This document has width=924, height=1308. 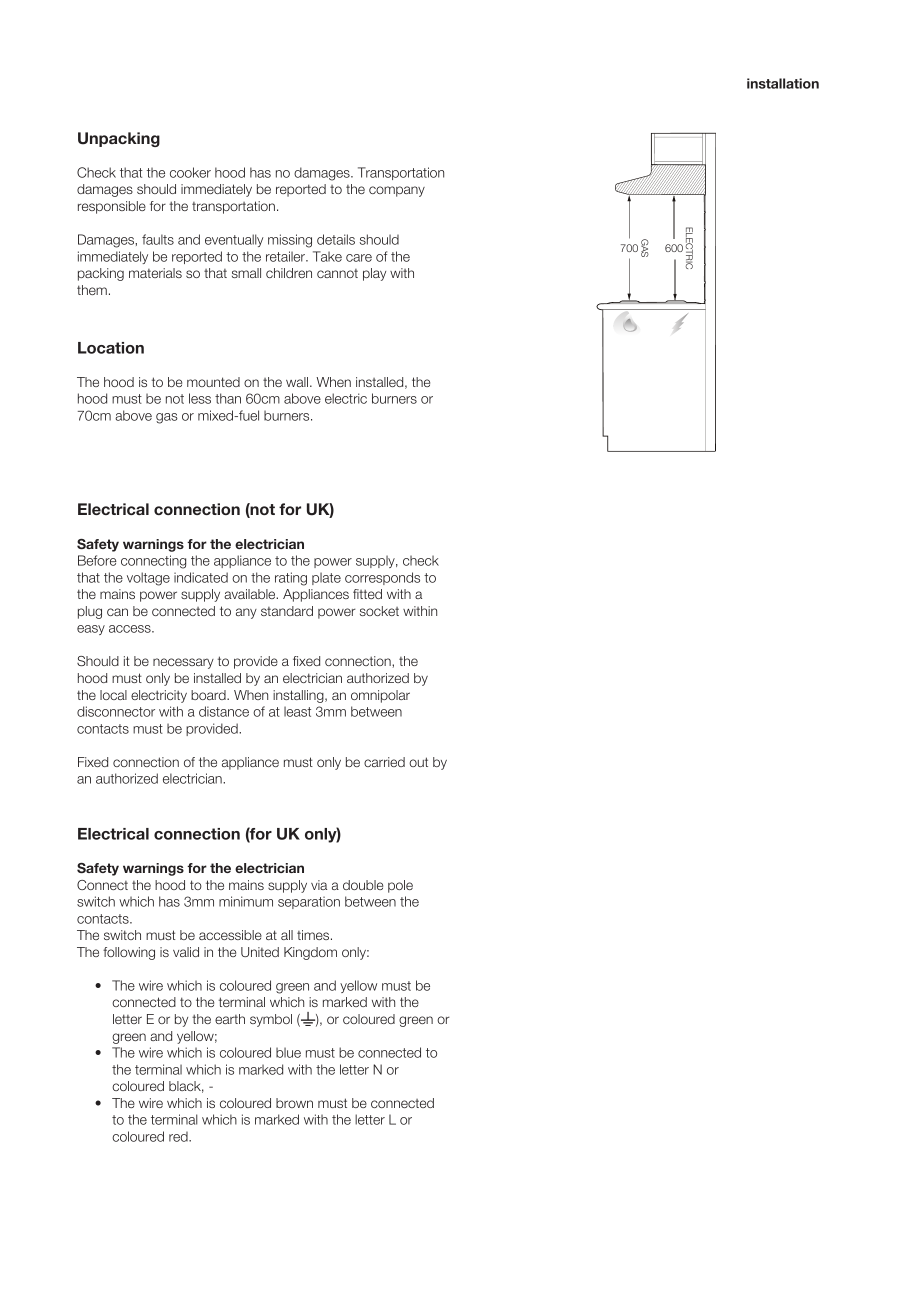 I want to click on care, so click(x=359, y=258).
